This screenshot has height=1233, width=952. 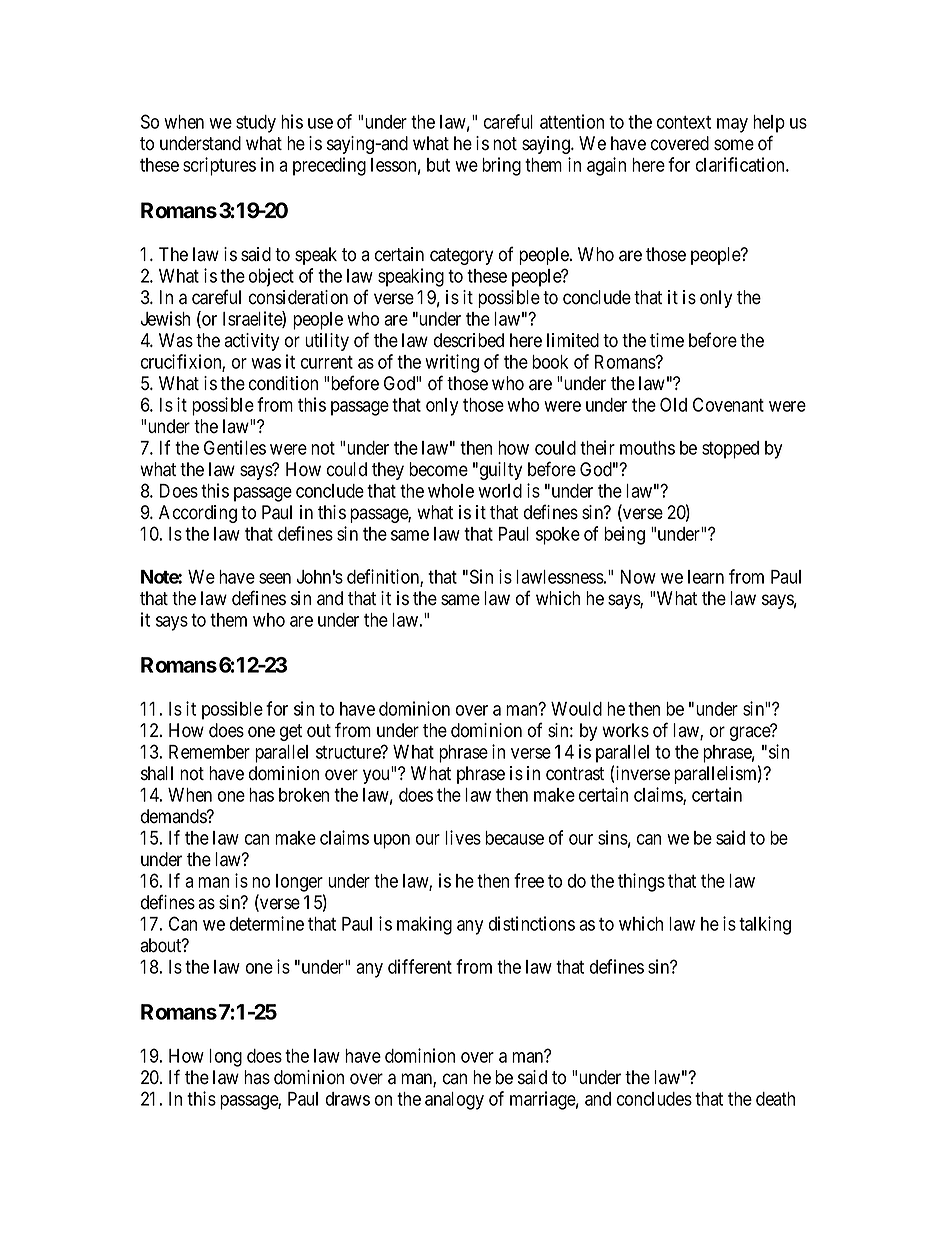 I want to click on become, so click(x=438, y=469).
